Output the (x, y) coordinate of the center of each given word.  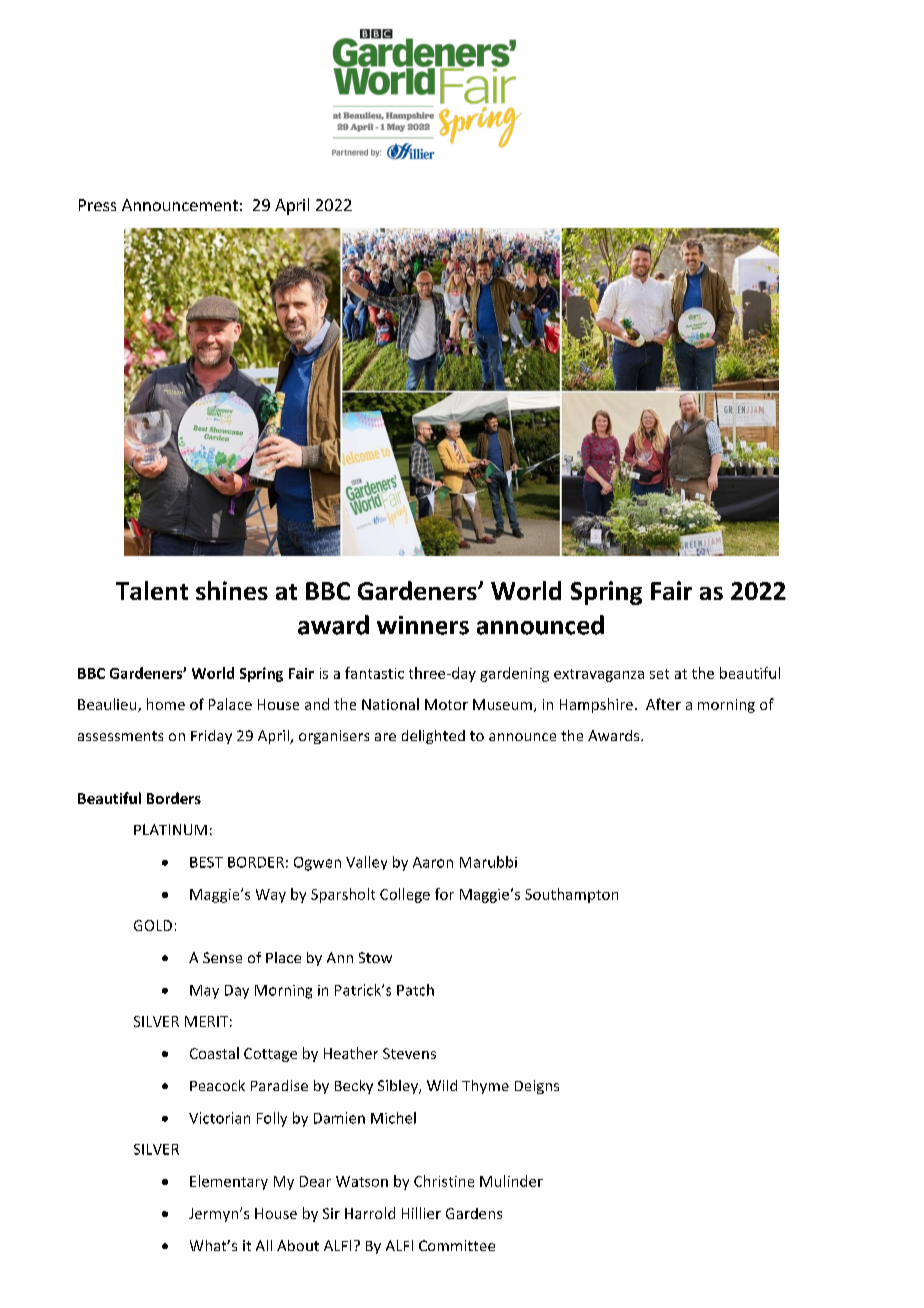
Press (97, 205)
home (166, 704)
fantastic (374, 673)
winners (423, 625)
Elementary (229, 1182)
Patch (415, 990)
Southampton (571, 895)
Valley (366, 863)
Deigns (537, 1087)
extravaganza (599, 675)
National (390, 704)
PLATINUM (170, 829)
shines (232, 590)
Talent (152, 590)
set (659, 674)
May (204, 992)
